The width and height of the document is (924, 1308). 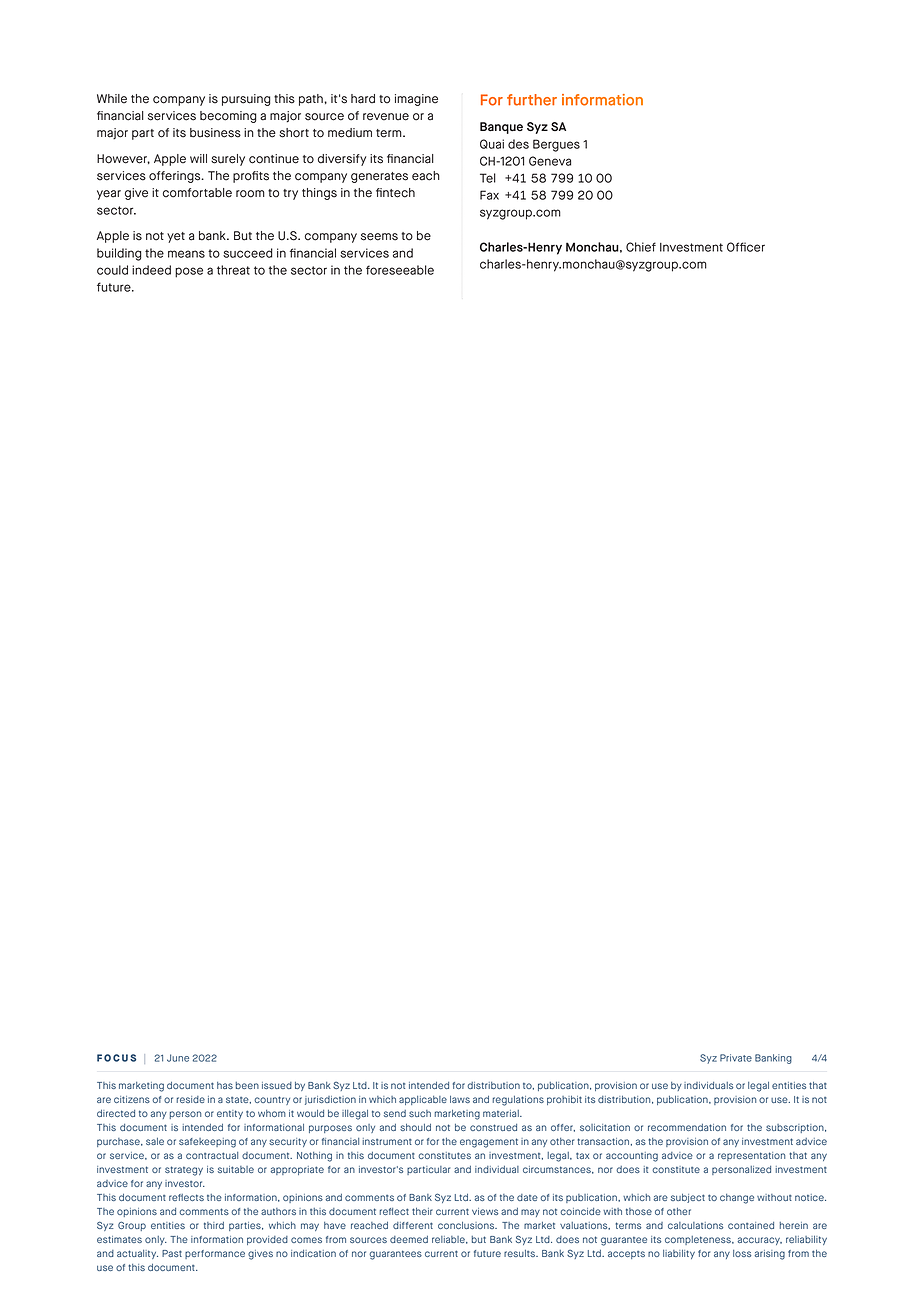 I want to click on foreseeable, so click(x=400, y=270).
